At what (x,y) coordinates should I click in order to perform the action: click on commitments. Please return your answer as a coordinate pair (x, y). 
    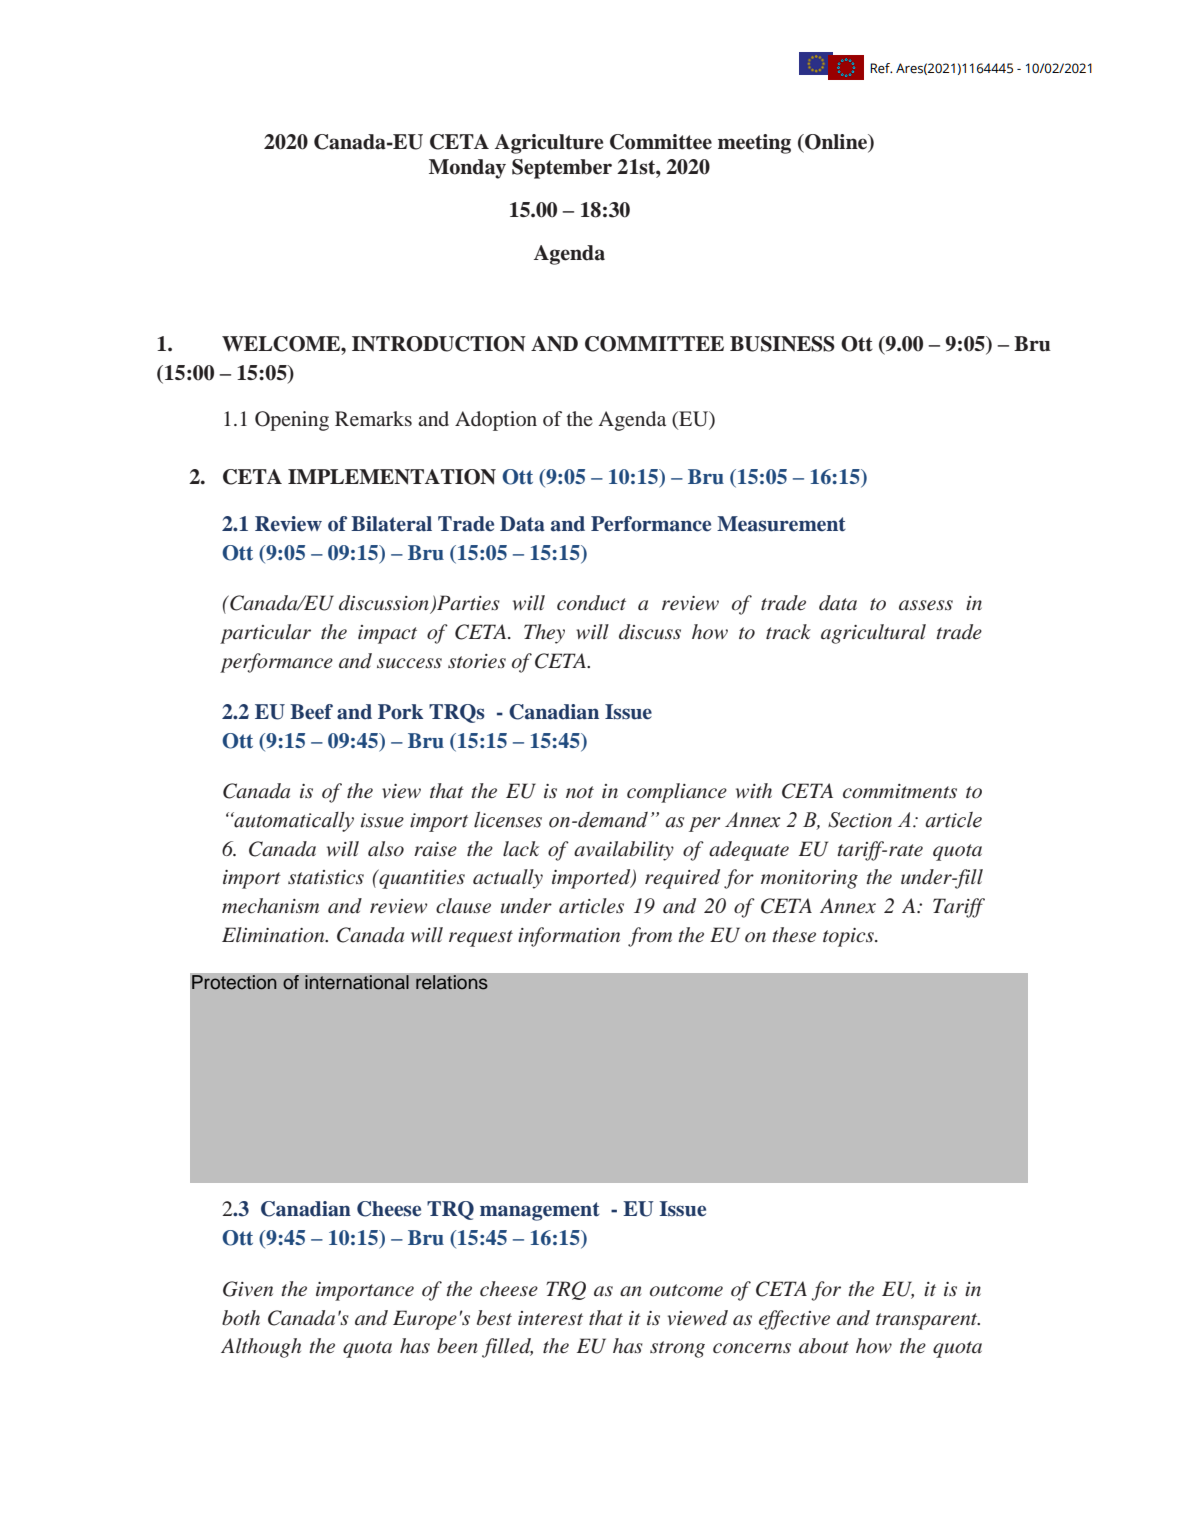
    Looking at the image, I should click on (900, 791).
